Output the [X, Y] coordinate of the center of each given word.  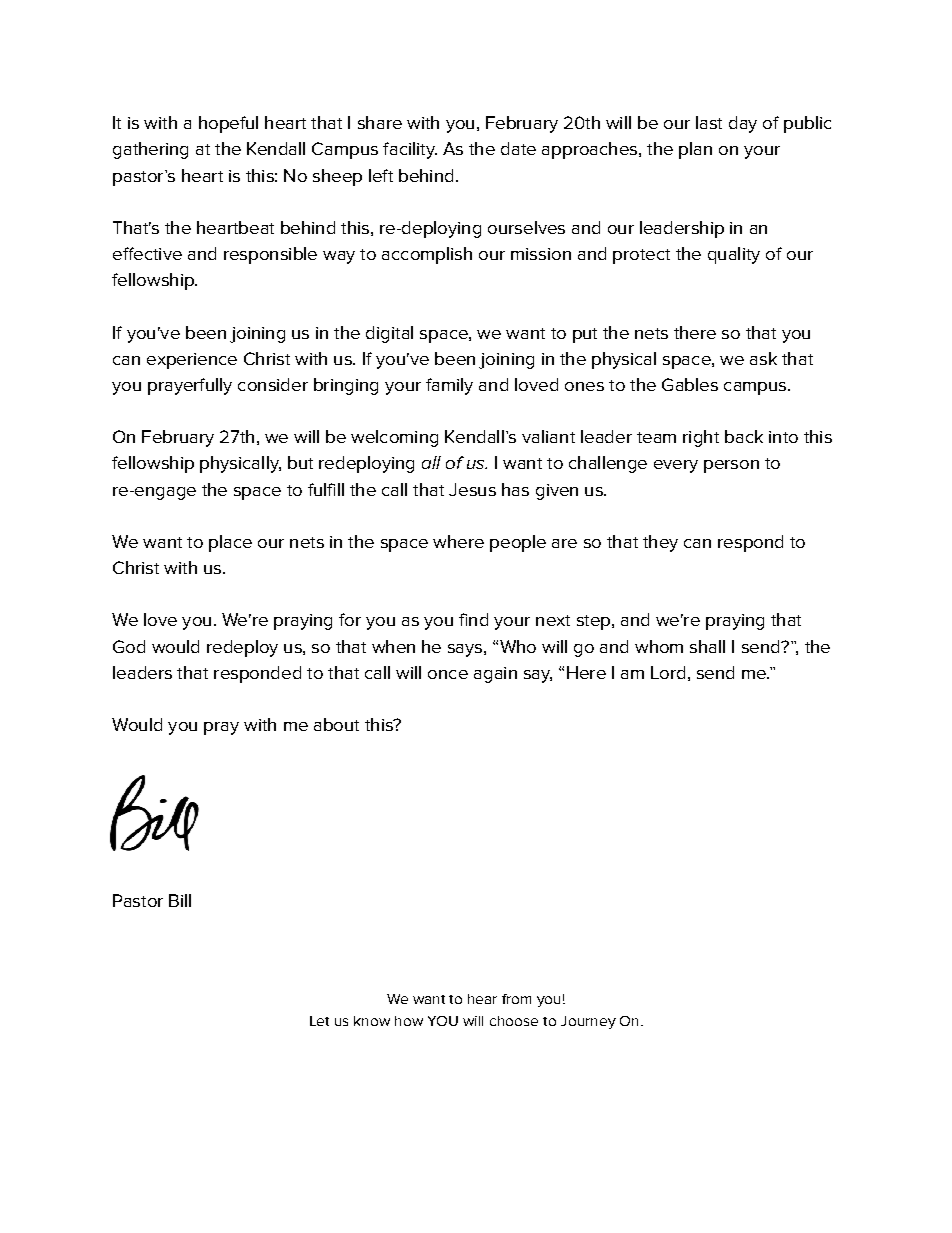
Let [319, 1021]
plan [695, 150]
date [518, 148]
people [518, 543]
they [660, 543]
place [230, 543]
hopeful [228, 124]
